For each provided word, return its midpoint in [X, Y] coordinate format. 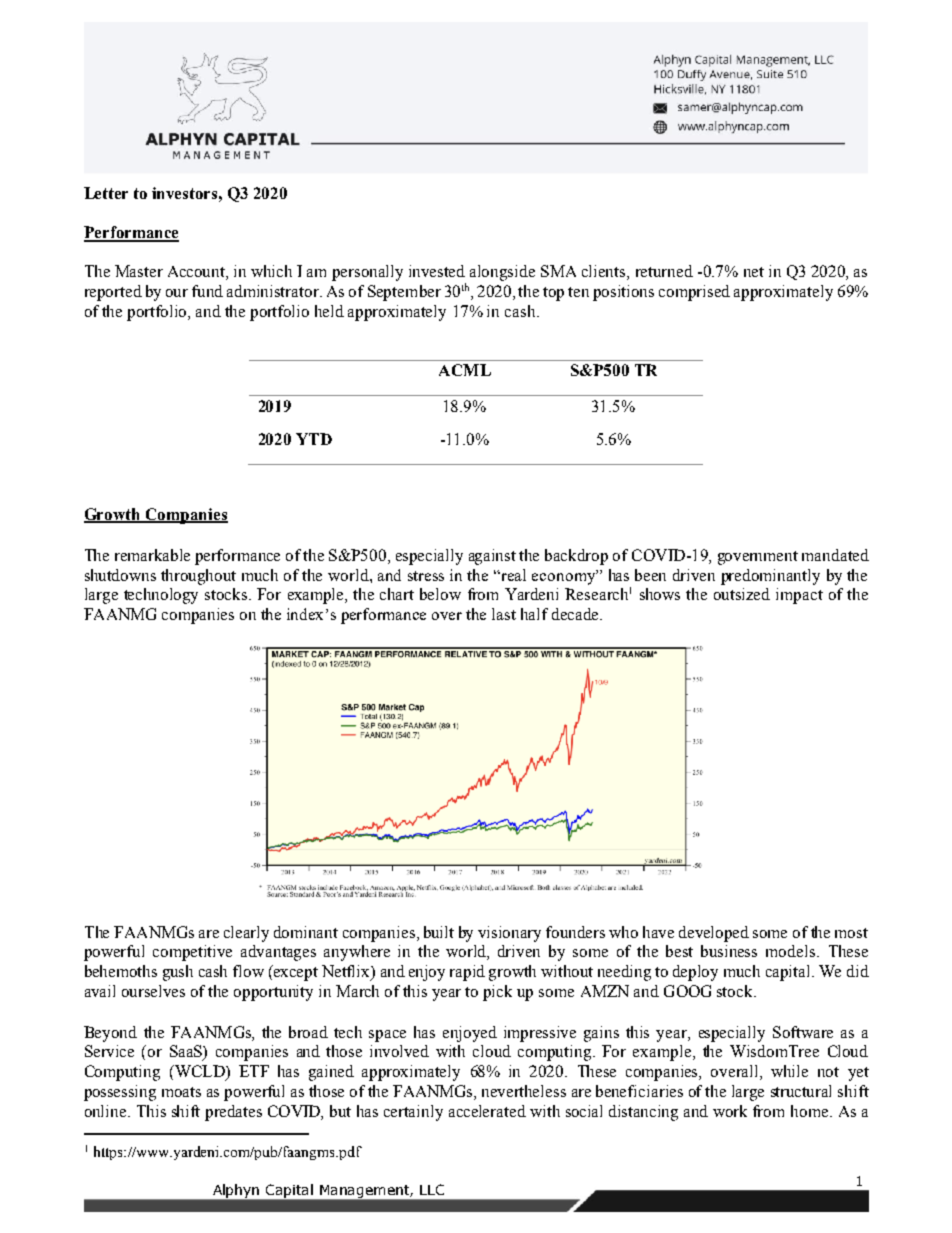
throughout [198, 577]
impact [799, 596]
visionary [509, 934]
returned [664, 271]
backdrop [576, 557]
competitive [192, 953]
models [790, 951]
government [758, 558]
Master [139, 271]
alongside [502, 273]
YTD [314, 439]
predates [233, 1113]
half [534, 614]
